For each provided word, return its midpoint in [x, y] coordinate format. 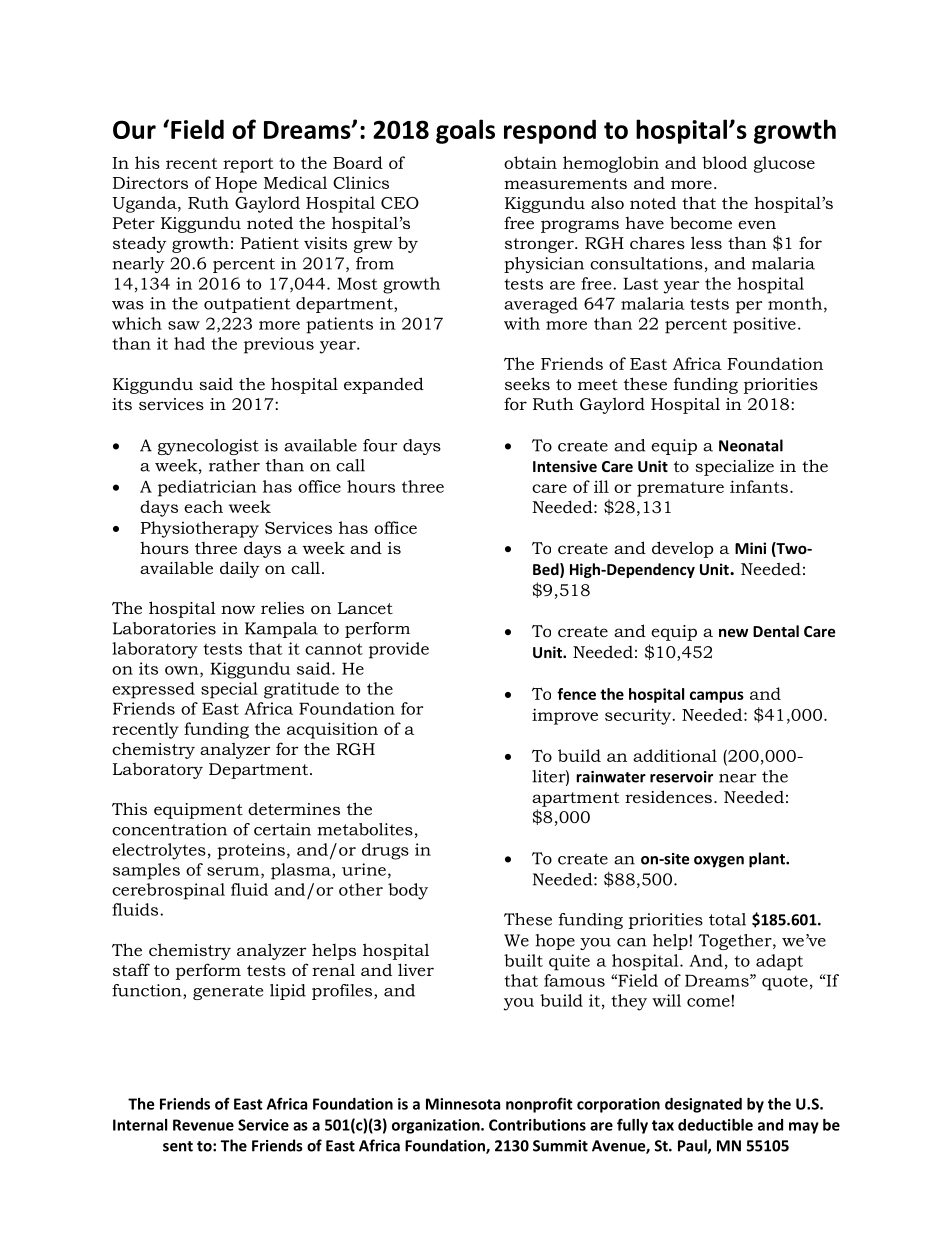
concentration [169, 829]
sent [178, 1146]
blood [724, 162]
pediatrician [207, 488]
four [380, 445]
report [248, 165]
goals [465, 131]
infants [759, 486]
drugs [385, 851]
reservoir [681, 777]
